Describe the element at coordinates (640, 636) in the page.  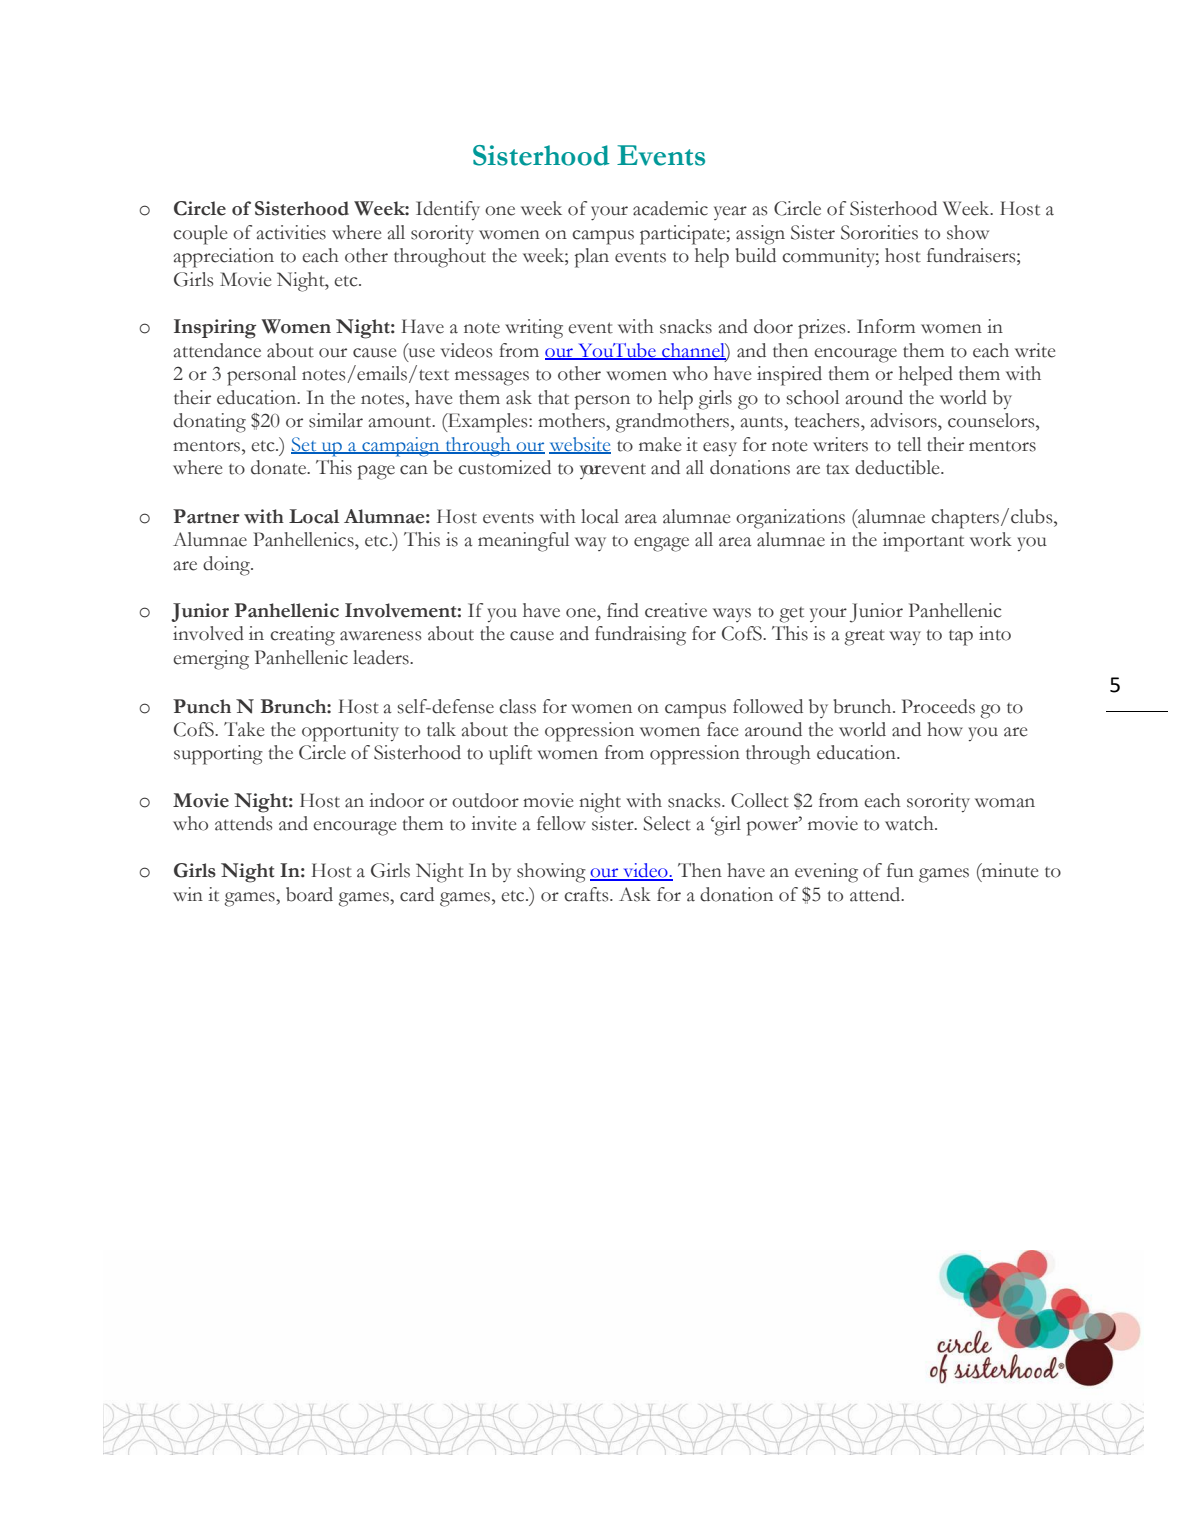
I see `fundraising` at that location.
